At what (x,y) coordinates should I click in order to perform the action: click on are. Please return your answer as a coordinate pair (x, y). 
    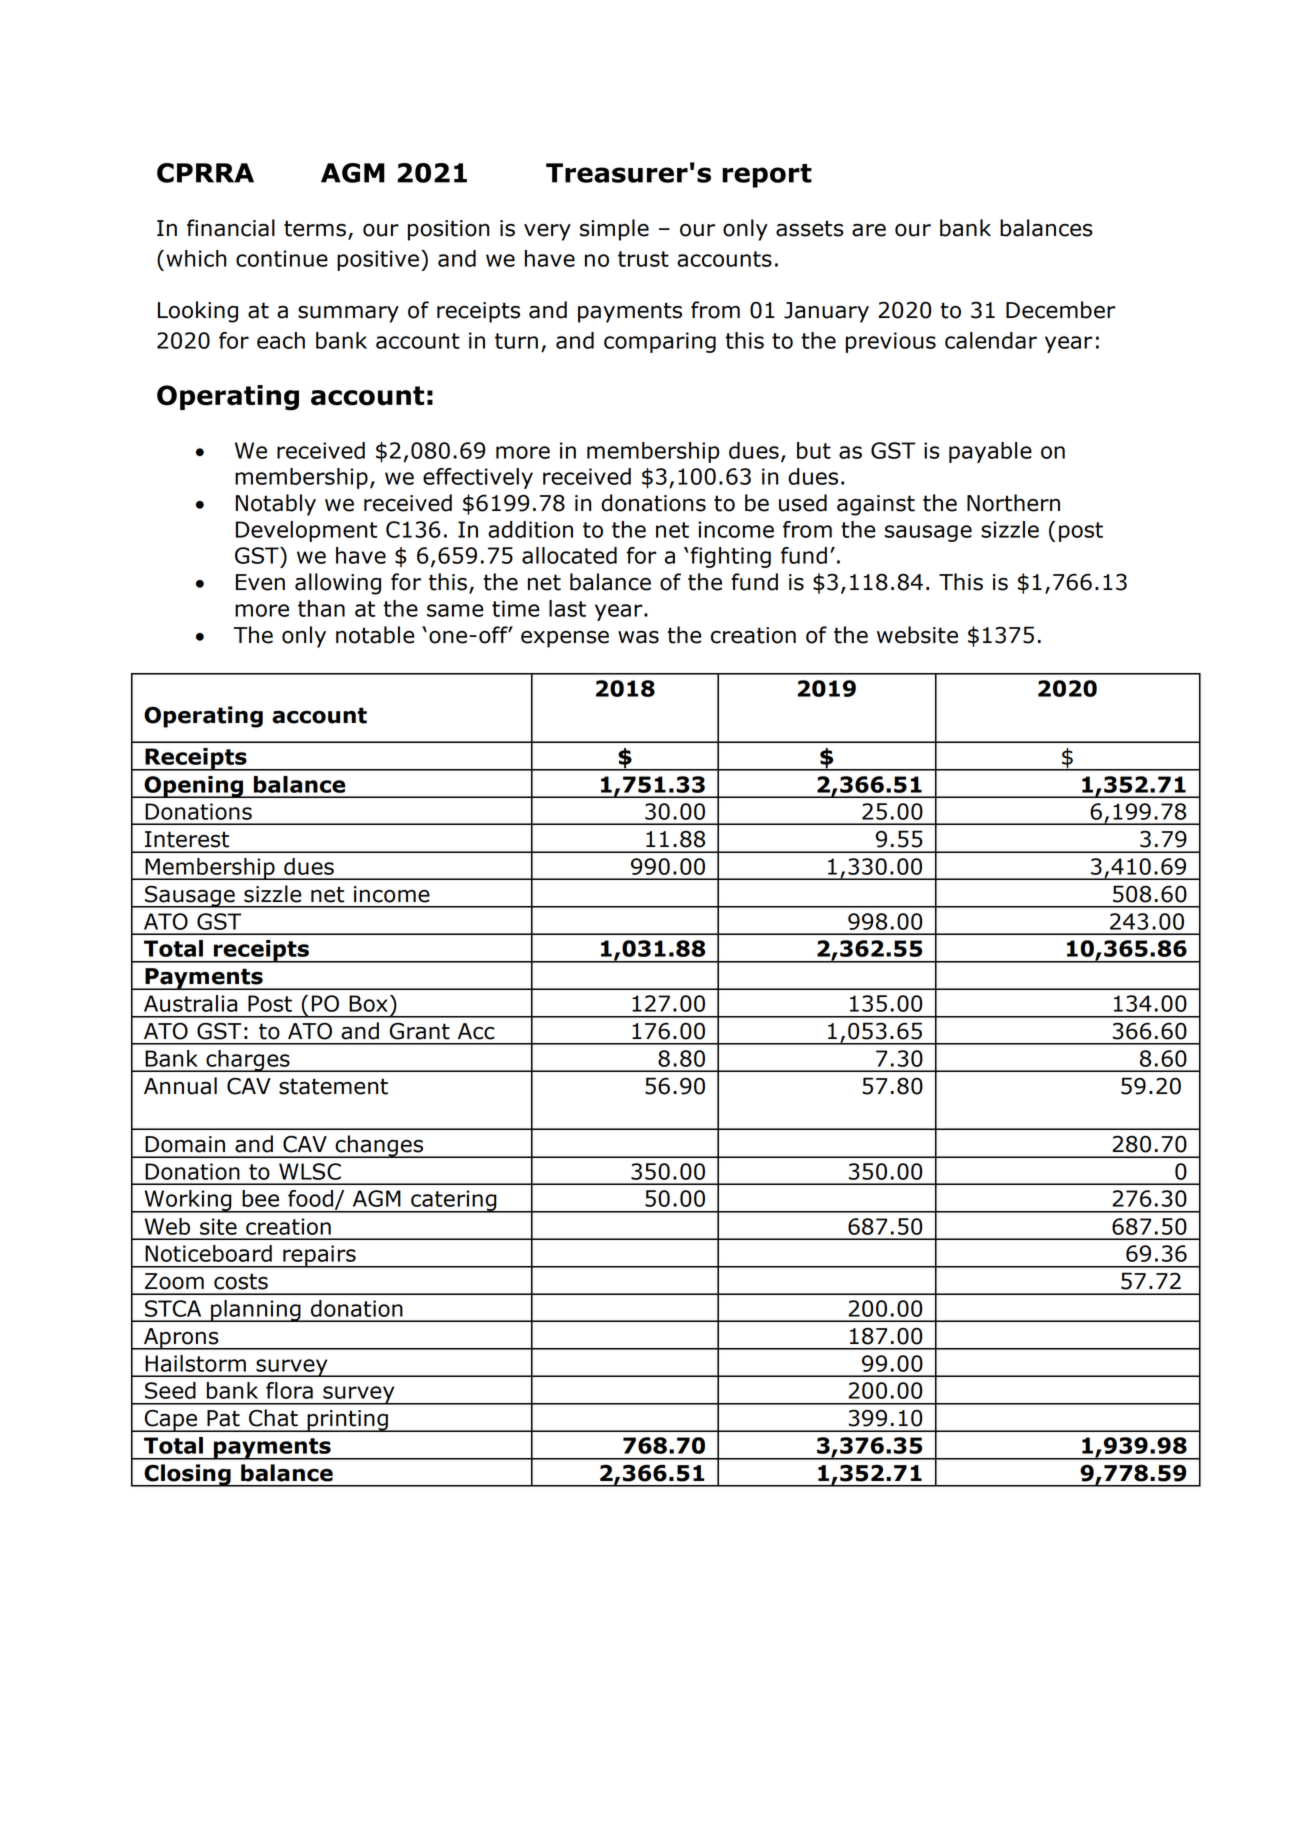
    Looking at the image, I should click on (869, 230).
